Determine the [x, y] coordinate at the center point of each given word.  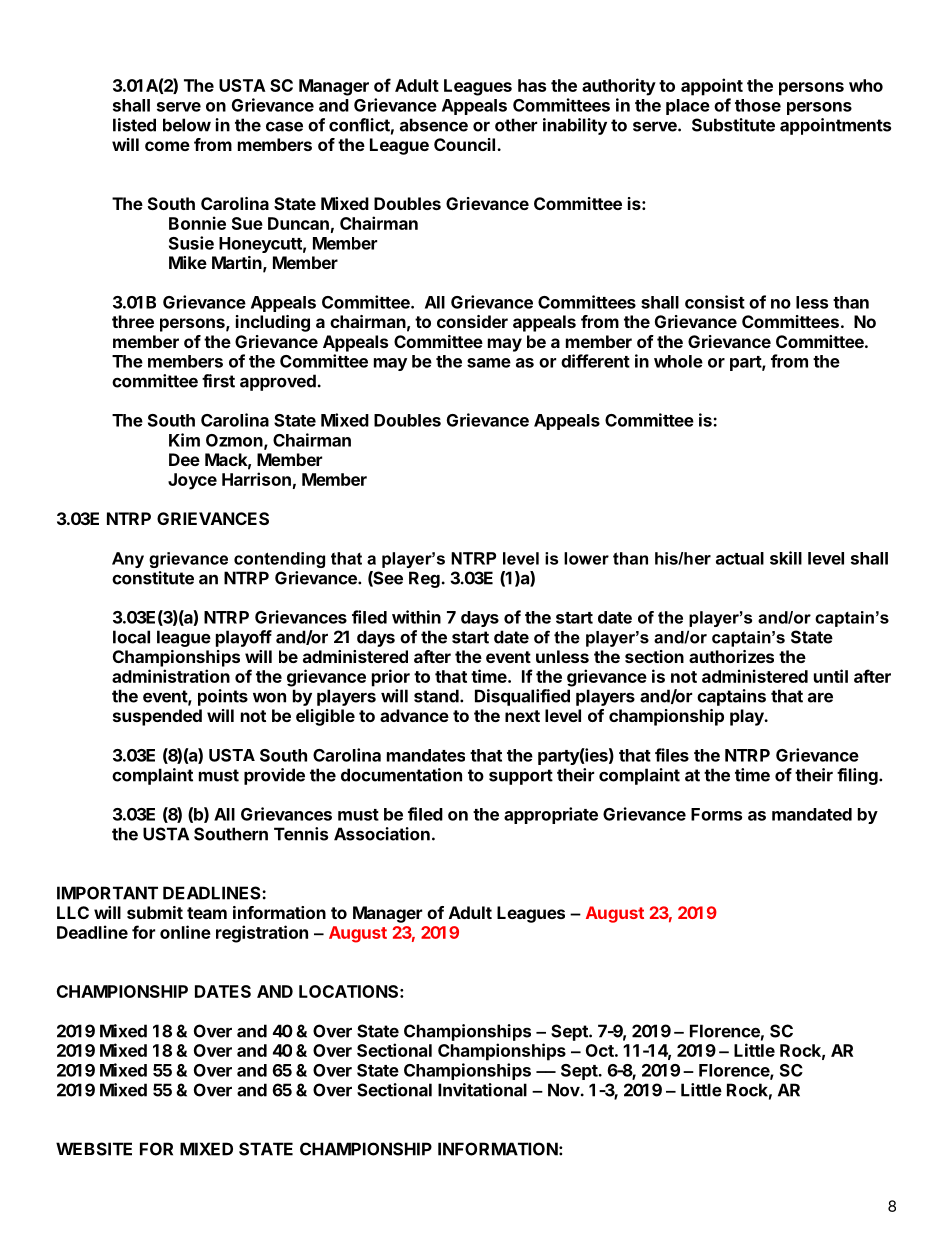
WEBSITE [94, 1149]
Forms [716, 814]
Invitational [482, 1090]
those [758, 105]
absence [434, 125]
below [187, 125]
